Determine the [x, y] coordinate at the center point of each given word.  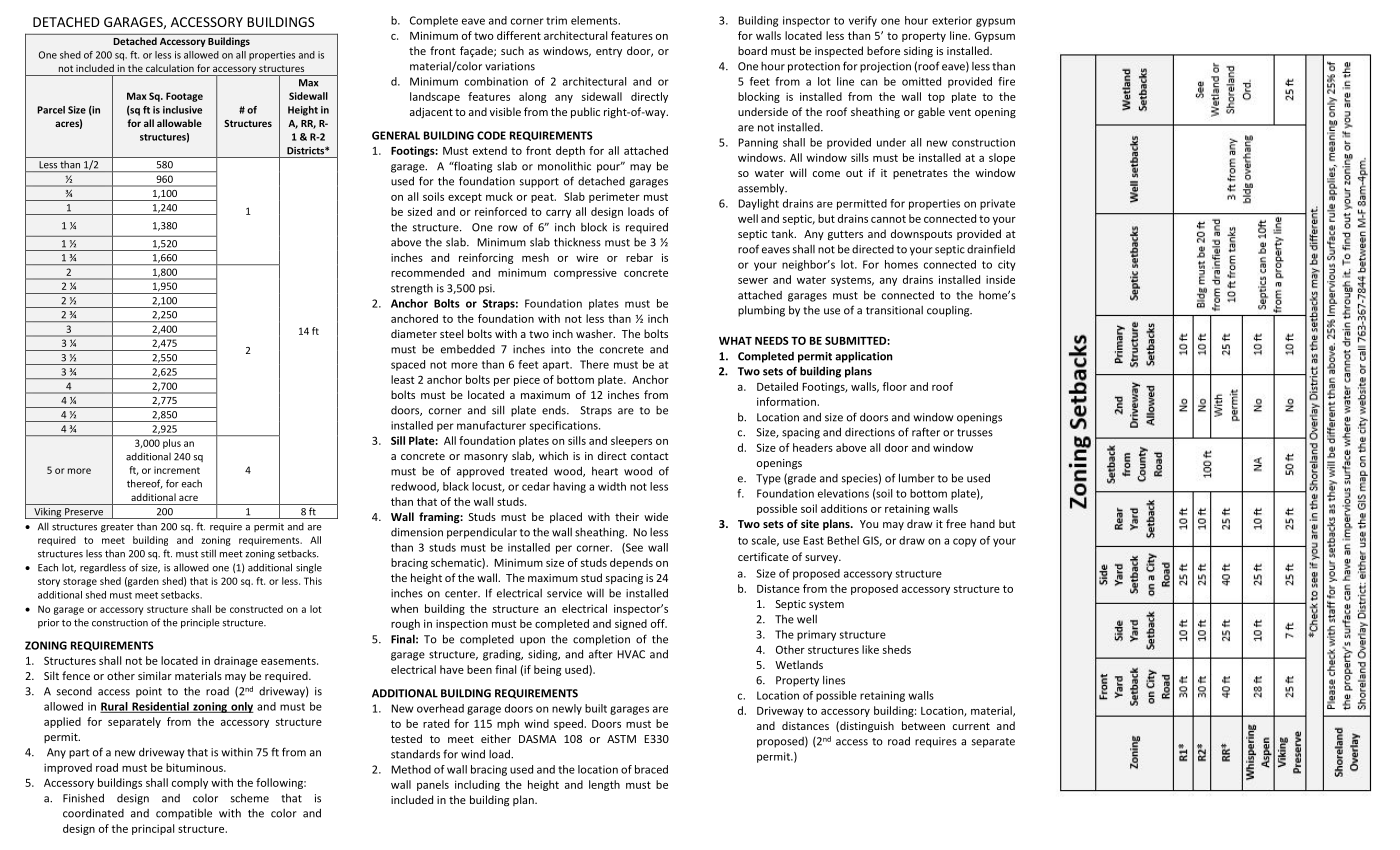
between [923, 725]
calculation [170, 68]
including [477, 785]
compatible [184, 814]
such [512, 50]
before [883, 50]
